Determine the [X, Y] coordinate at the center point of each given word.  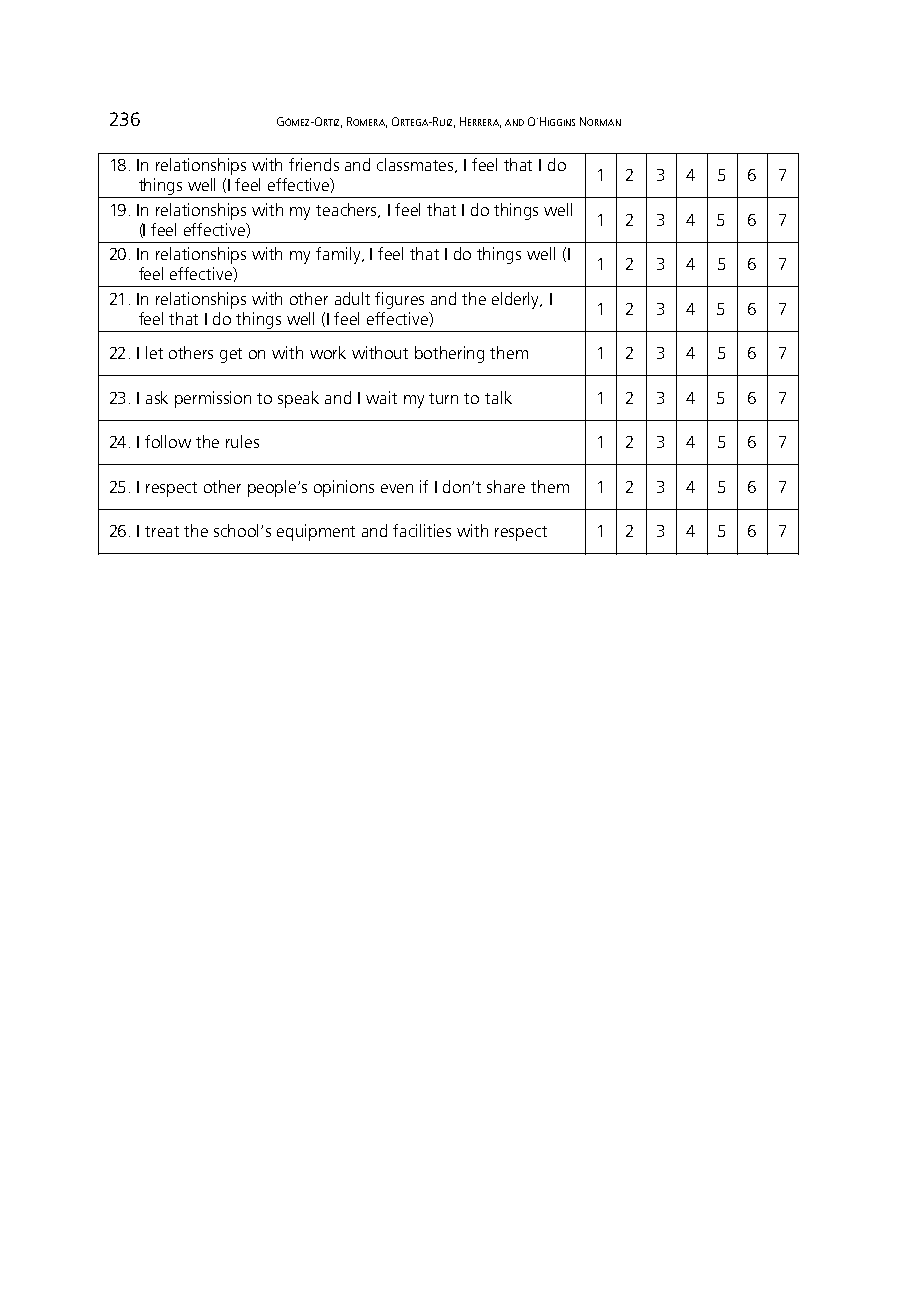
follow [168, 441]
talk [498, 397]
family [339, 255]
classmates [417, 165]
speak [298, 399]
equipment [316, 532]
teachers [348, 210]
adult [352, 298]
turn [443, 398]
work [328, 352]
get [231, 355]
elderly [517, 300]
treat [162, 531]
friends [314, 164]
